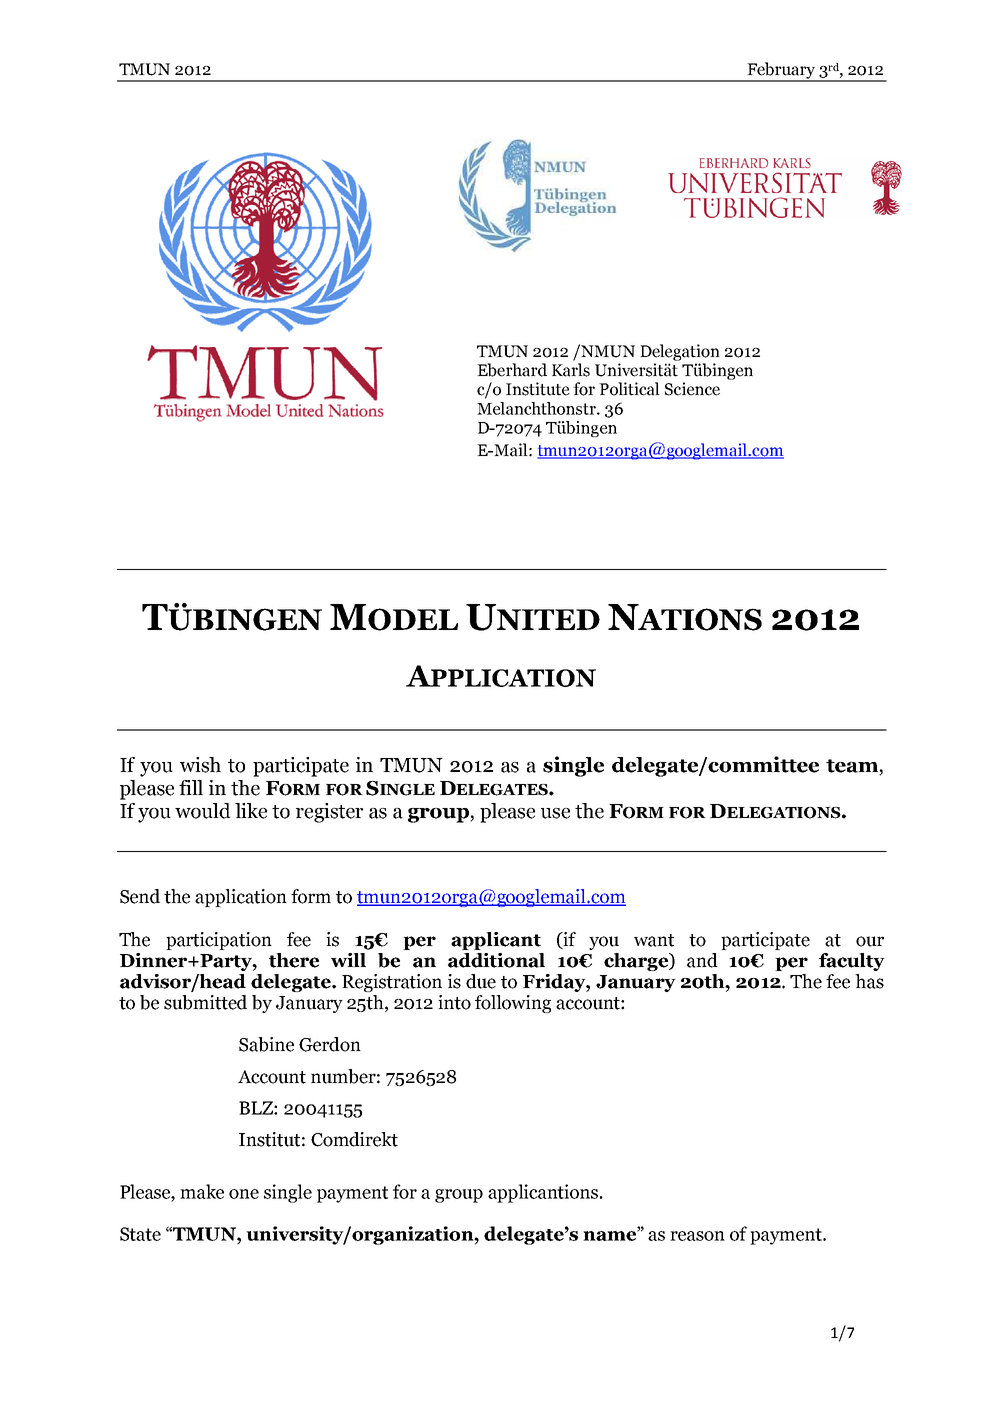 The height and width of the screenshot is (1419, 1003). What do you see at coordinates (870, 941) in the screenshot?
I see `our` at bounding box center [870, 941].
